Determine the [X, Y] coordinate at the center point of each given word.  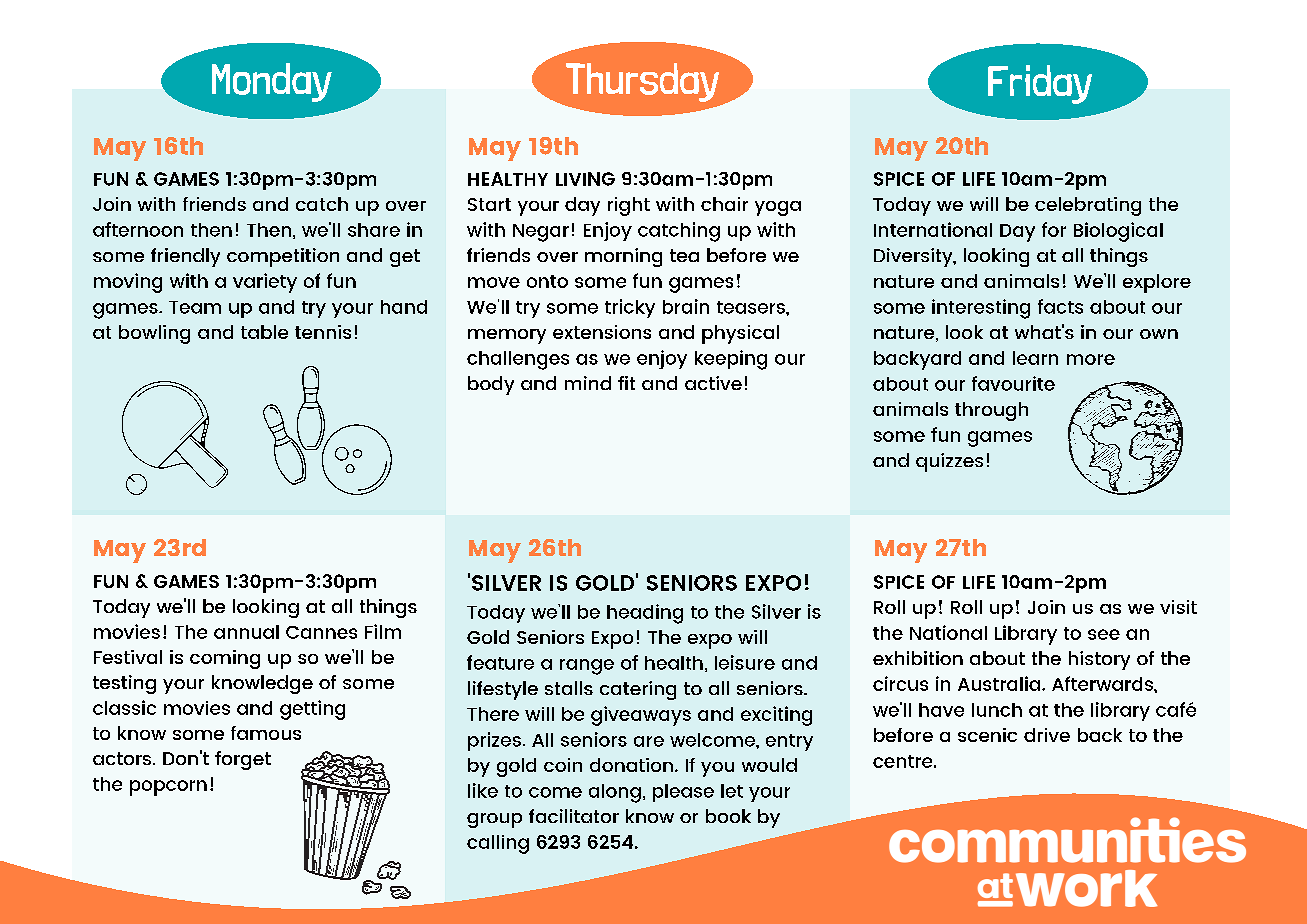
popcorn [168, 788]
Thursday [642, 82]
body [491, 385]
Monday [272, 82]
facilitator [574, 816]
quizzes [949, 462]
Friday [1040, 84]
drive [1047, 735]
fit [626, 383]
